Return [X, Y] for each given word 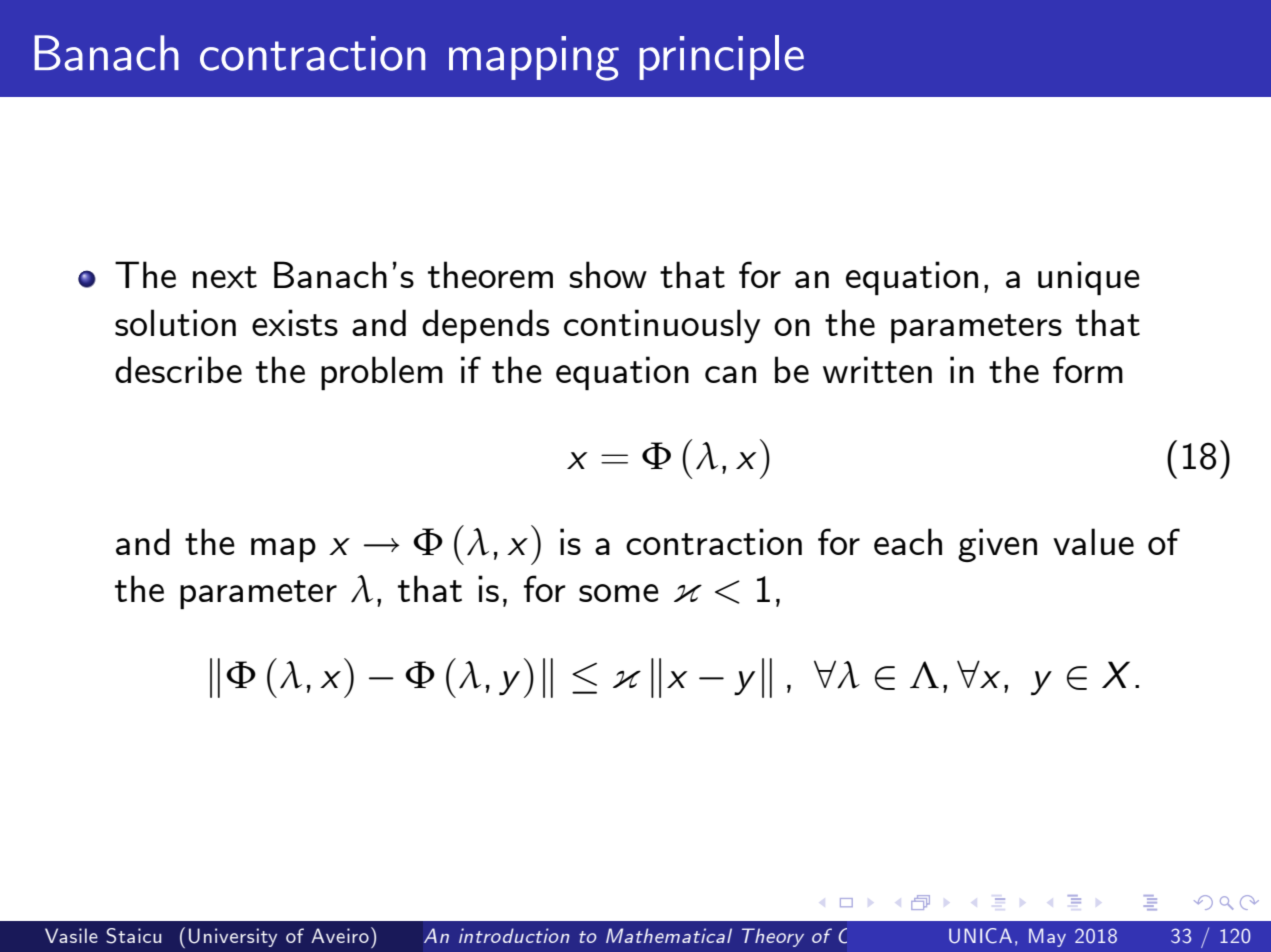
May [1047, 937]
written [877, 369]
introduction [514, 935]
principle [721, 57]
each [908, 541]
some [619, 593]
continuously [662, 326]
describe [178, 369]
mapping [534, 58]
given [997, 545]
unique [1089, 278]
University [233, 937]
